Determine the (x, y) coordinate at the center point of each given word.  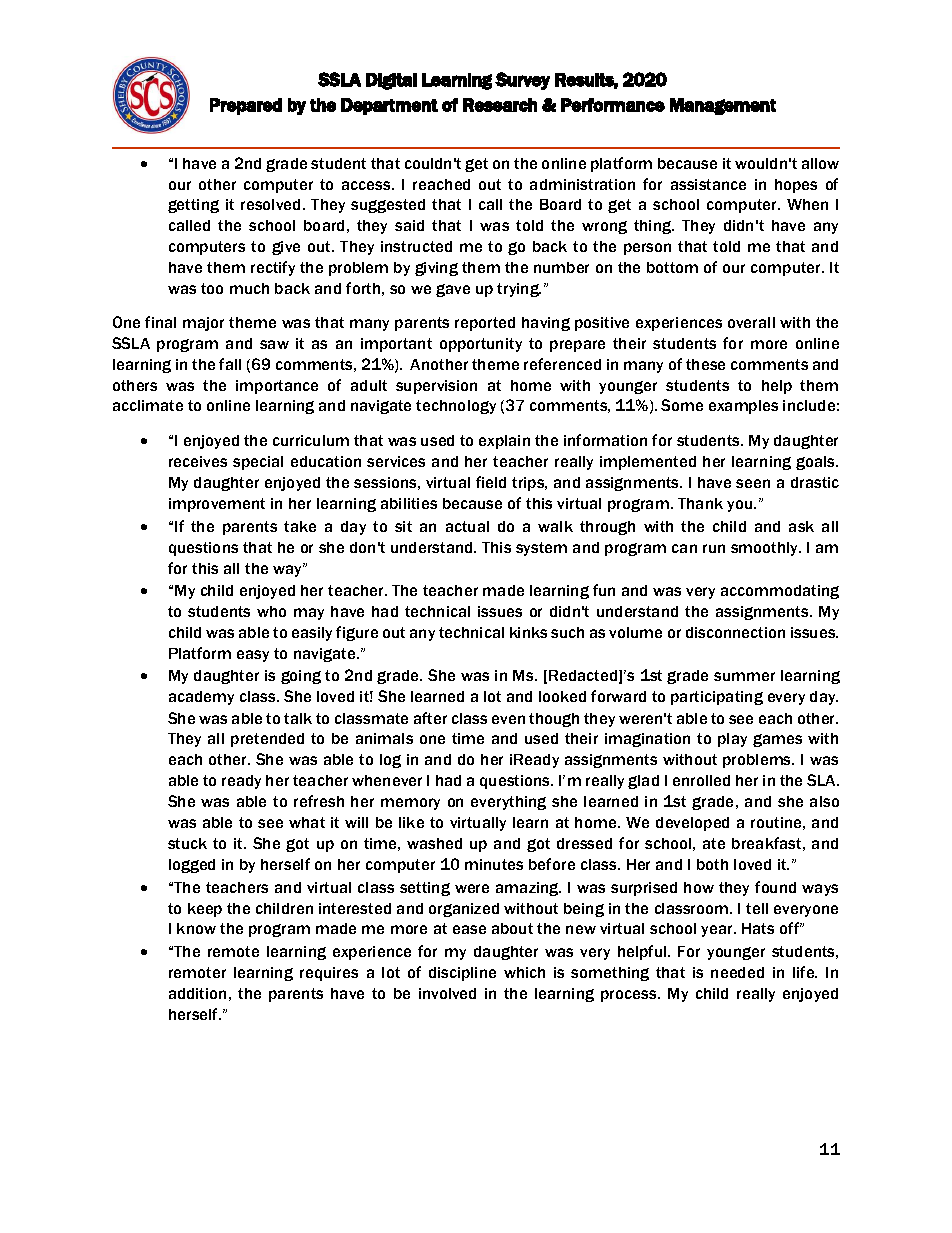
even (508, 719)
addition (197, 993)
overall (751, 322)
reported (485, 324)
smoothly (766, 549)
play (732, 740)
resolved (270, 204)
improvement (217, 505)
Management (723, 106)
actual (467, 526)
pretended (267, 740)
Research (500, 105)
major (203, 324)
